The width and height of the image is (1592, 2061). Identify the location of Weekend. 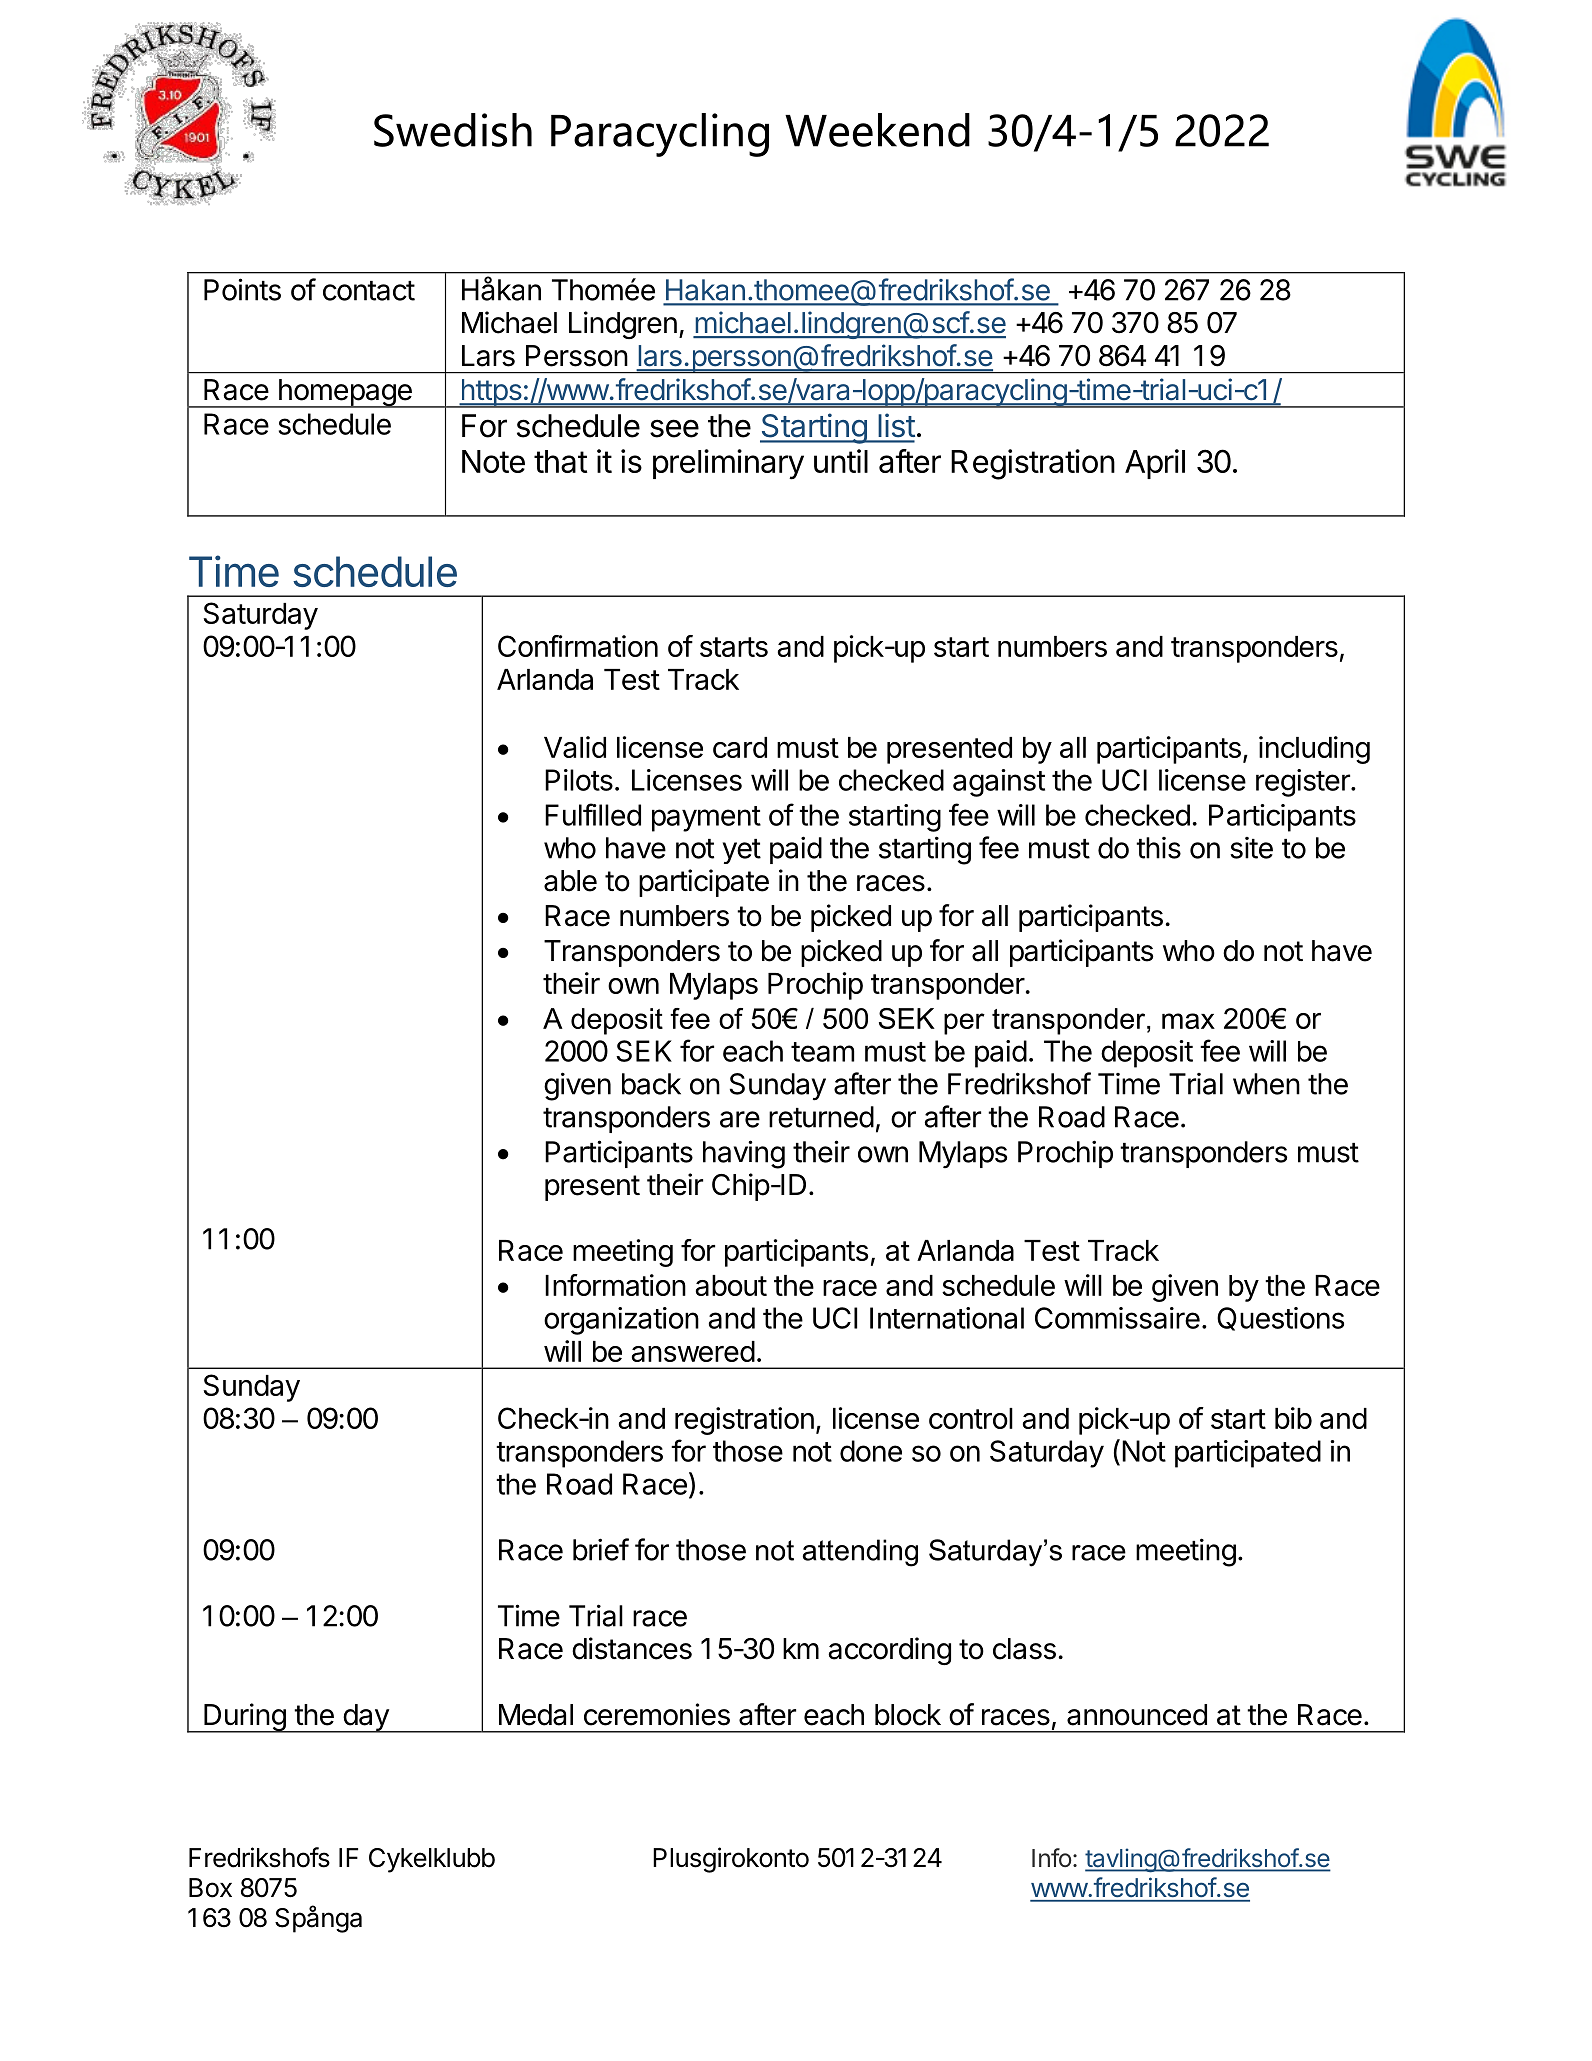
(877, 130).
